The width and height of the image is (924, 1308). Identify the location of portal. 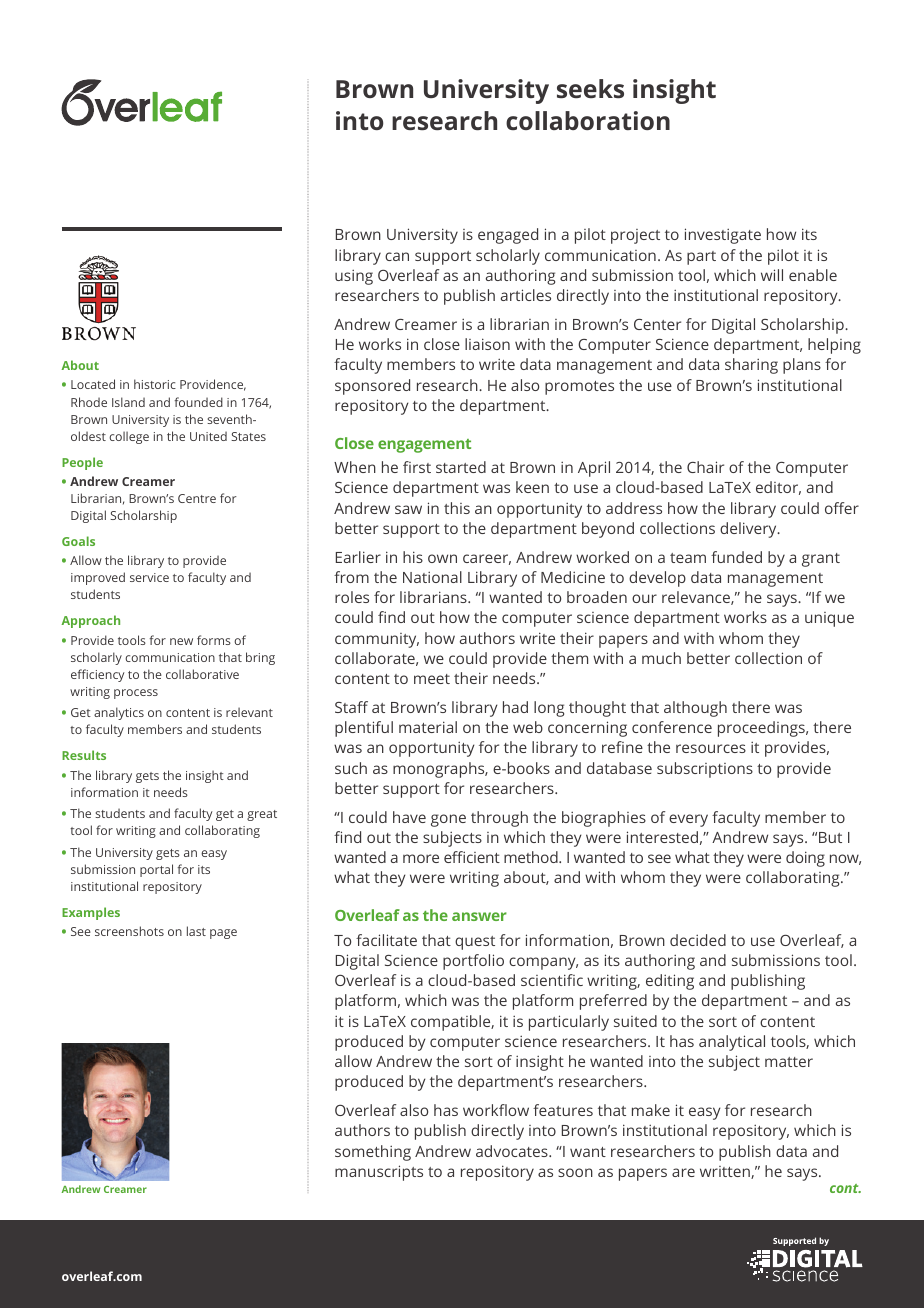
(156, 870).
